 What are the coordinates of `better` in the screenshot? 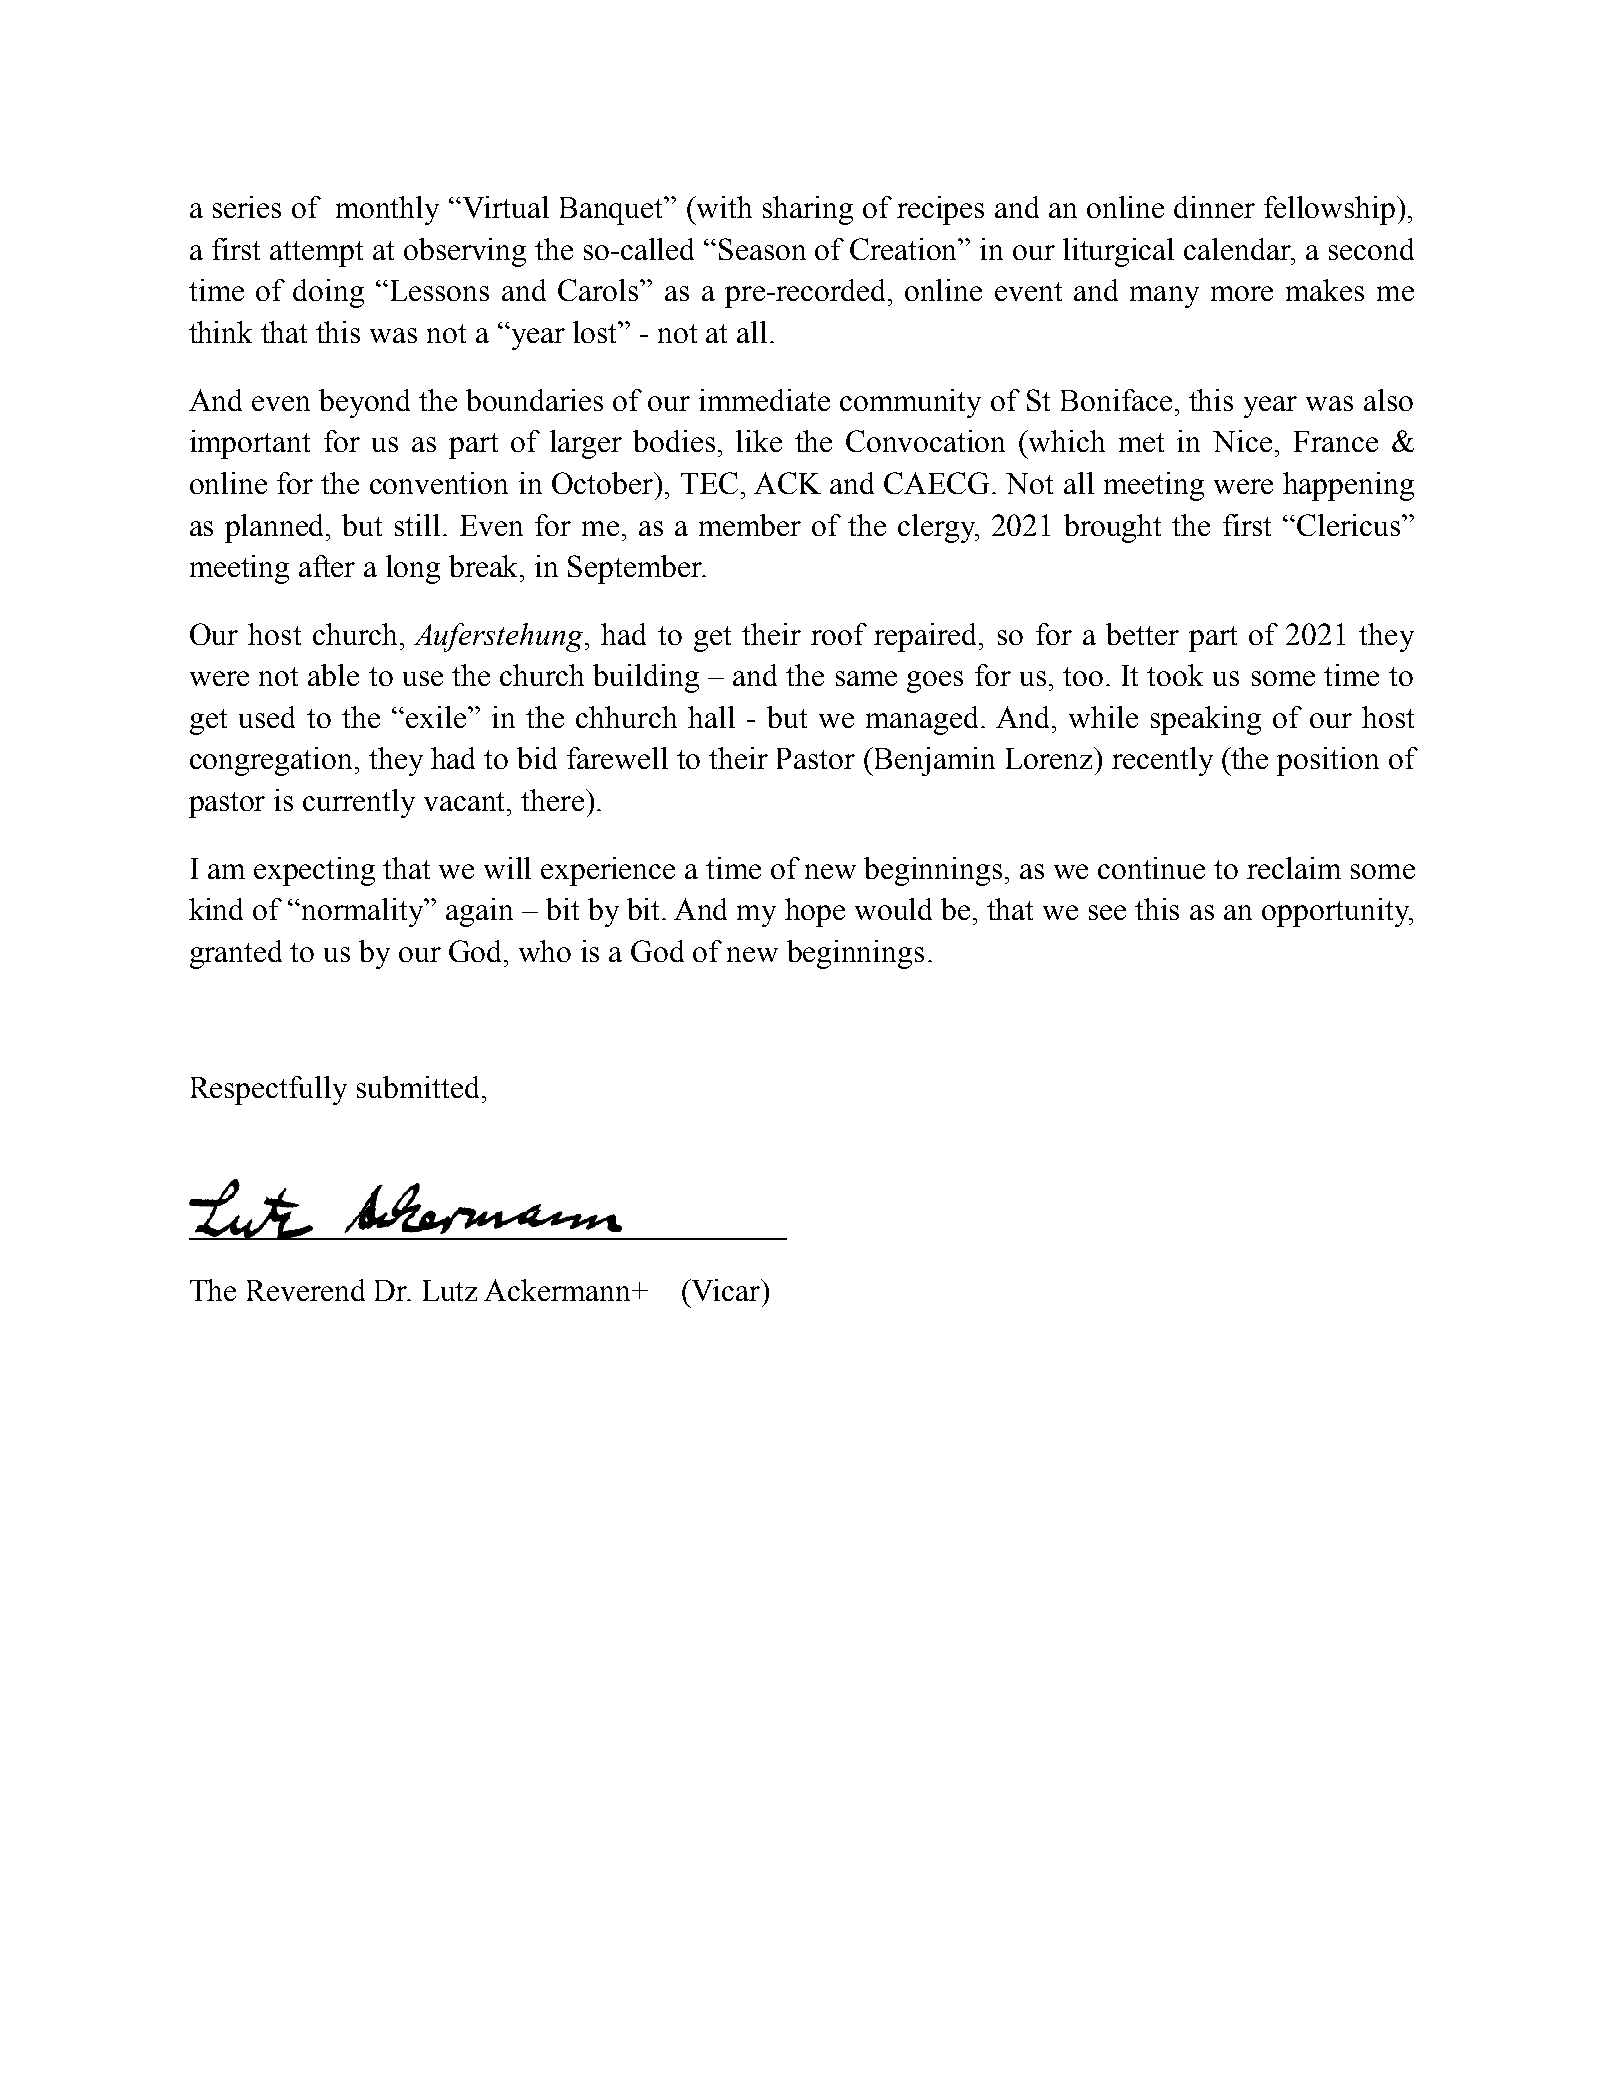 It's located at (1142, 634).
